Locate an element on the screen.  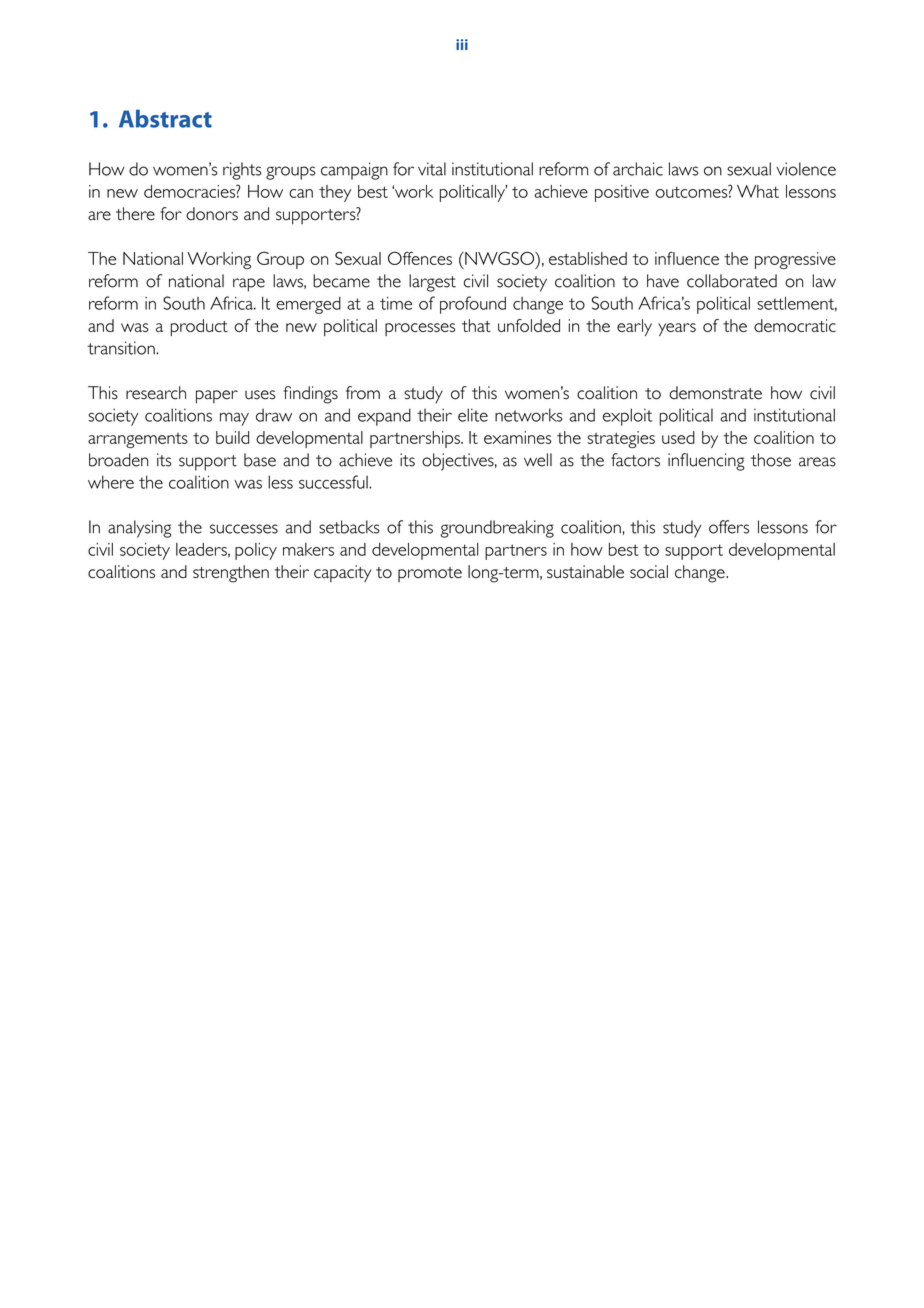
processes is located at coordinates (420, 329).
